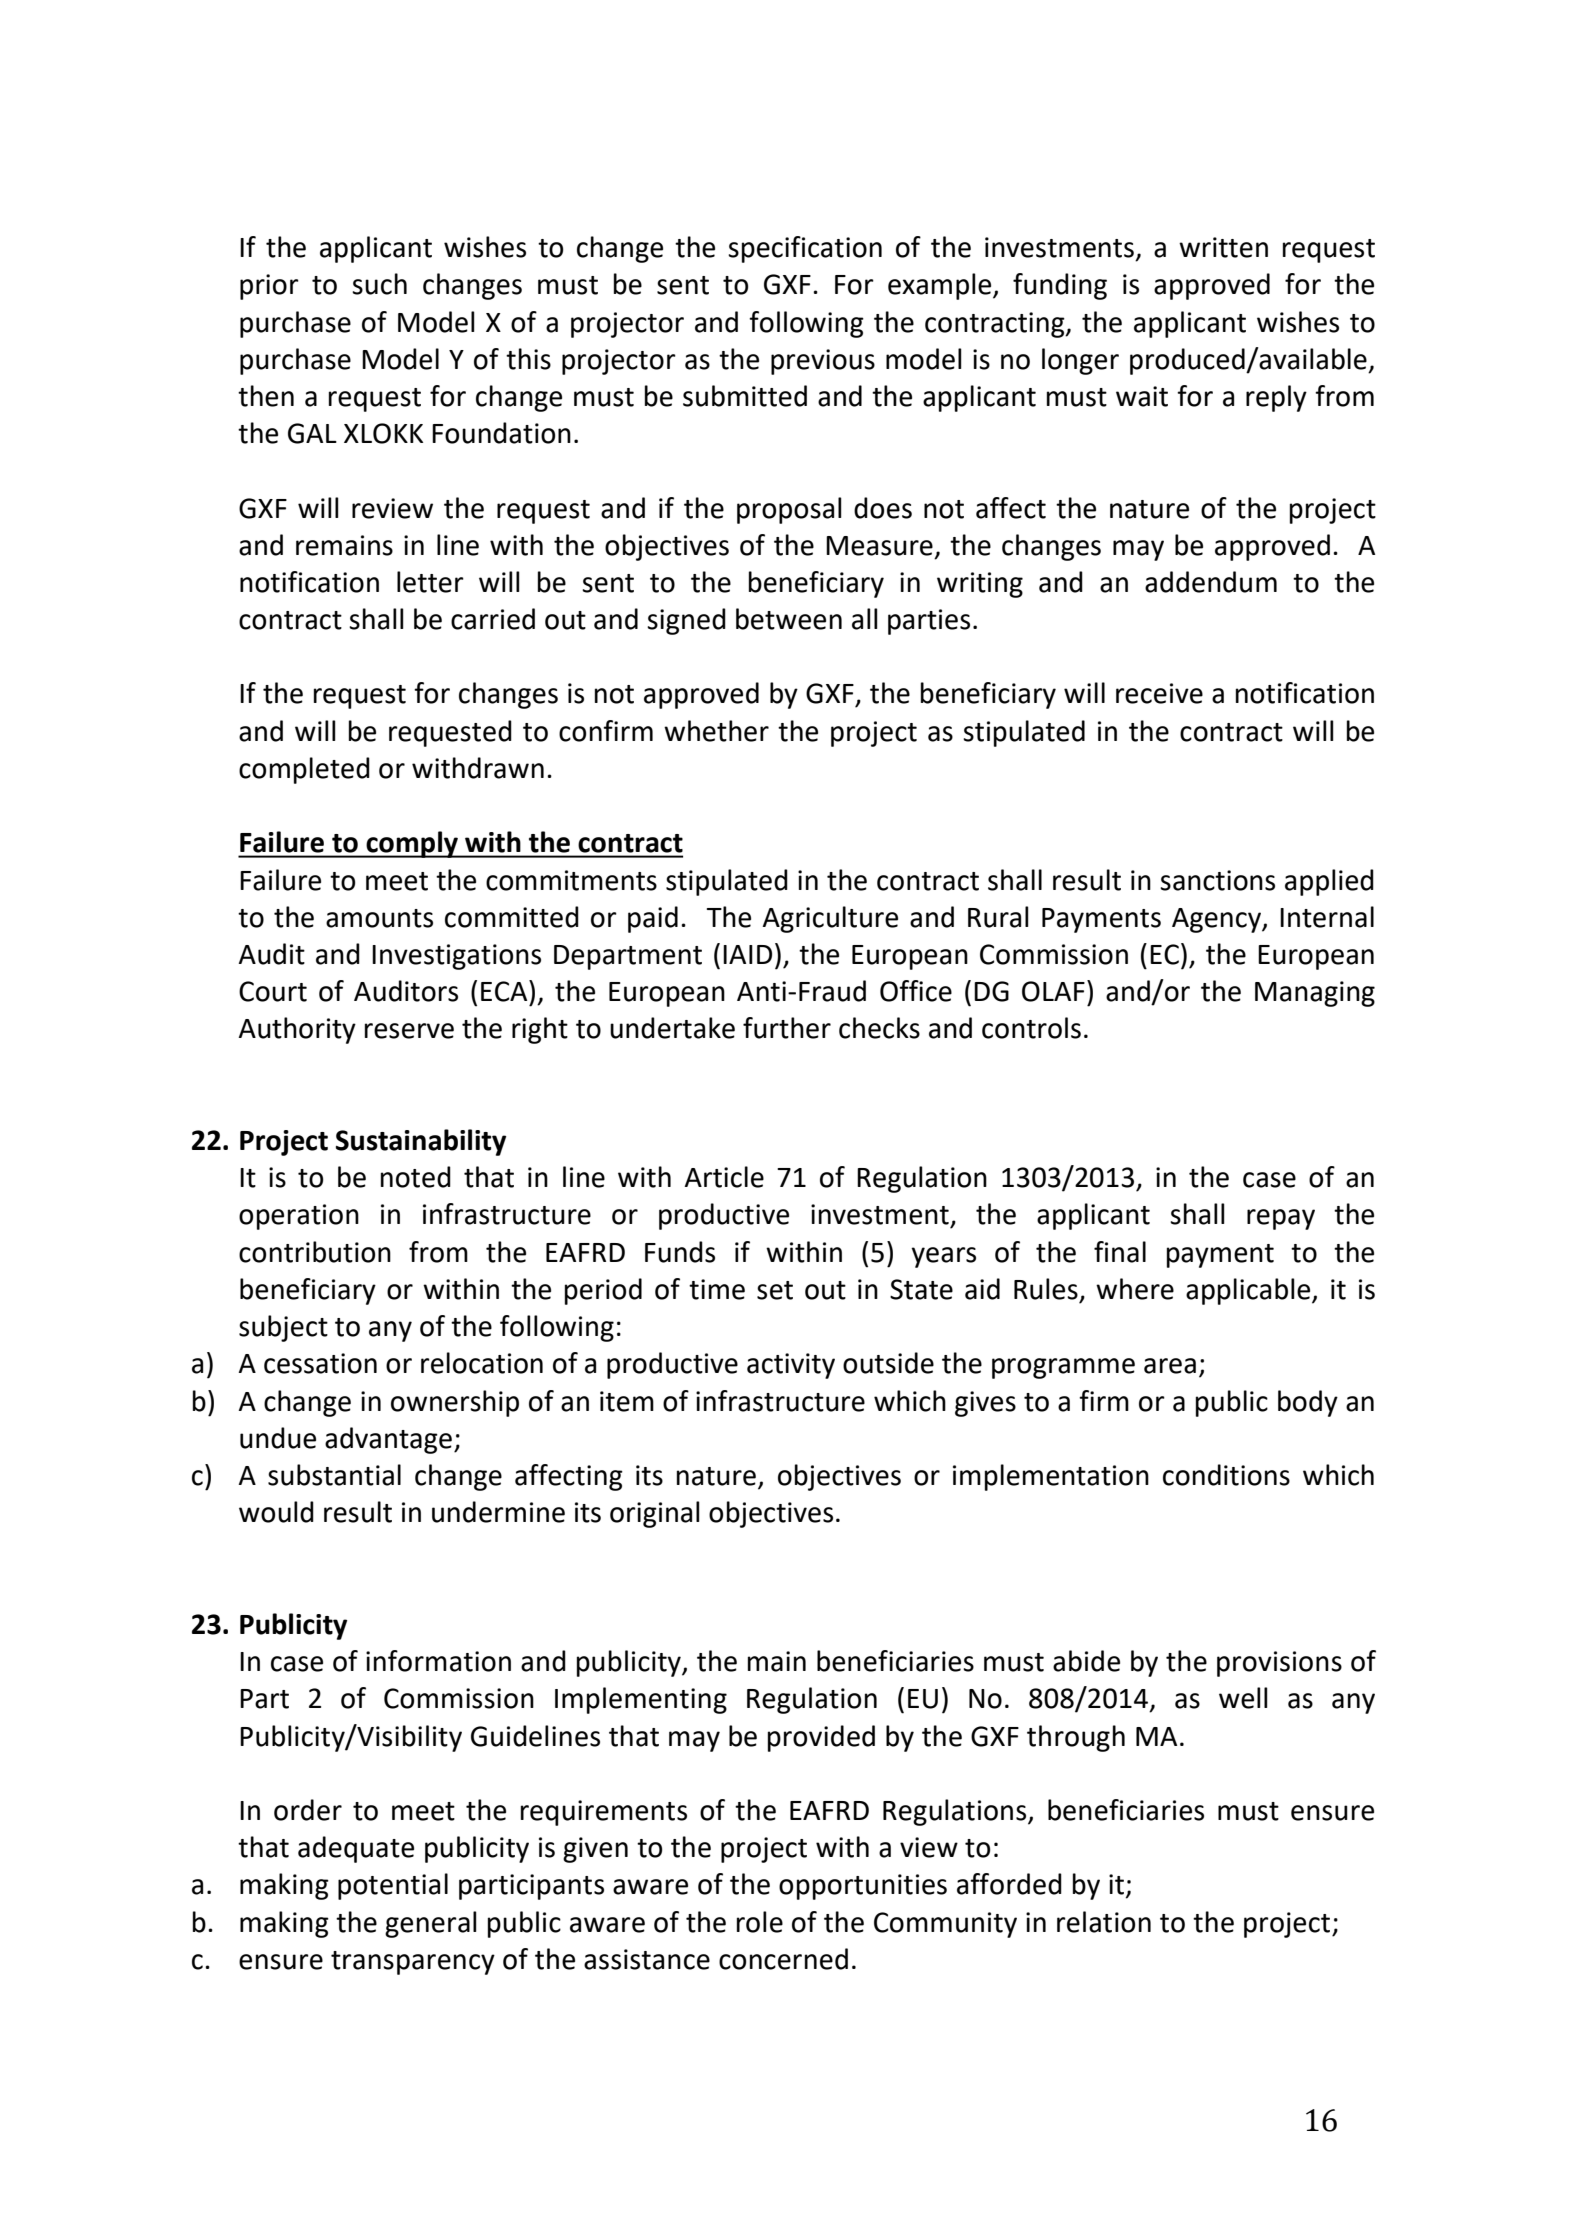 This image has height=2232, width=1577. Describe the element at coordinates (315, 1252) in the image. I see `contribution` at that location.
